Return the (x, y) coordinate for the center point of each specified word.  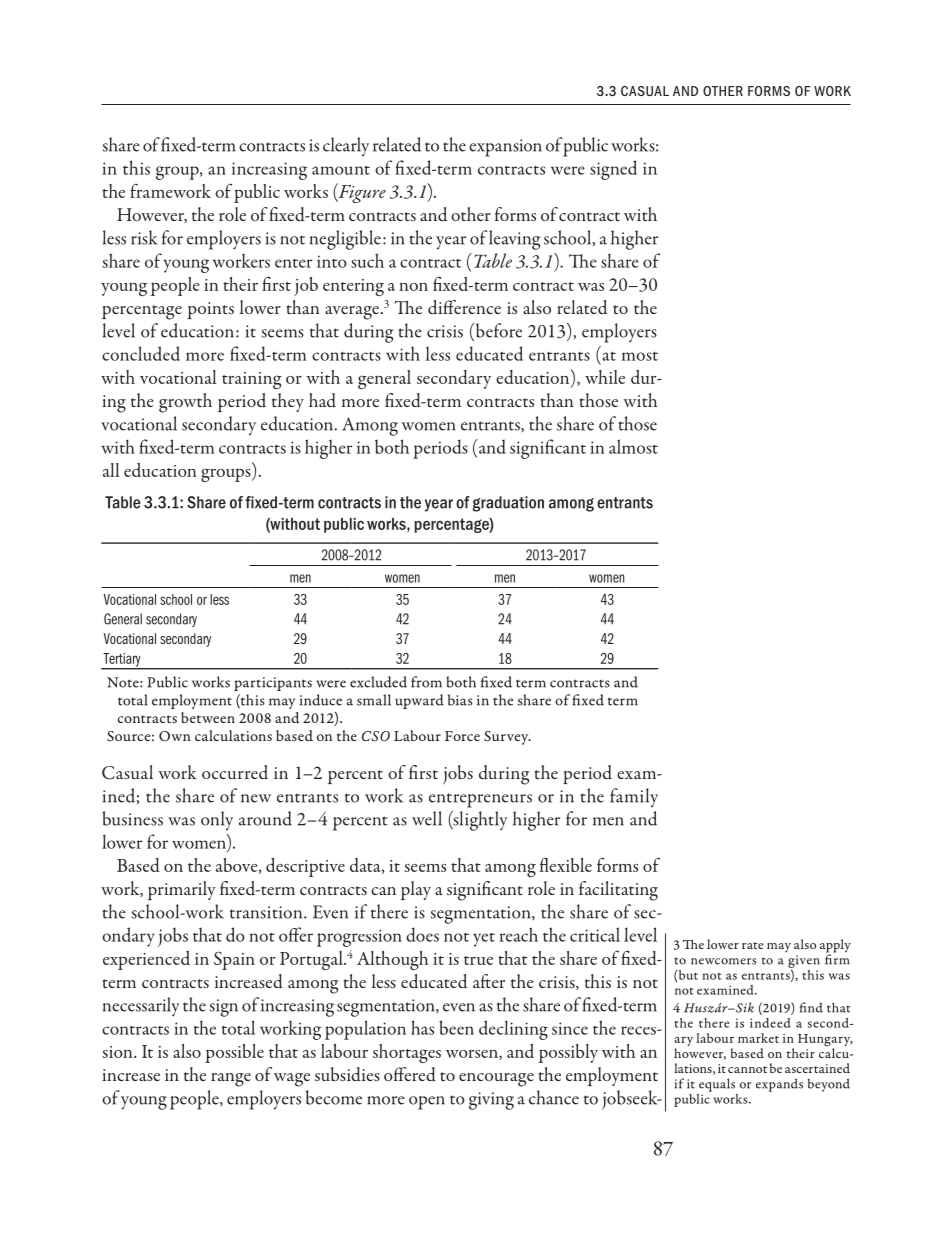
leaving (514, 240)
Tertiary (122, 661)
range (231, 1080)
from (426, 682)
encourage (496, 1080)
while (605, 377)
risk (144, 237)
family (634, 797)
